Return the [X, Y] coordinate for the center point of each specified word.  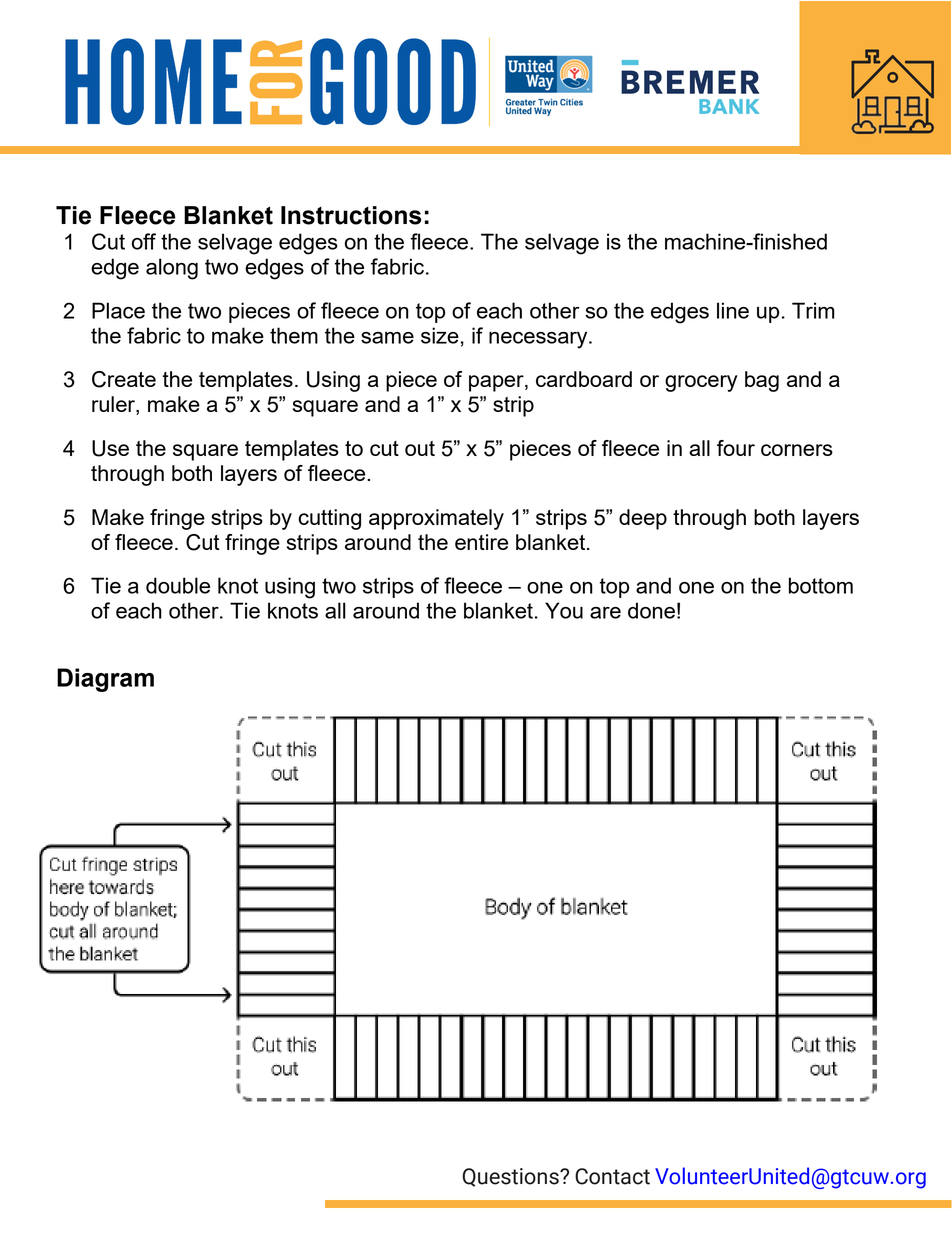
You [564, 610]
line [733, 310]
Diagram [105, 680]
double [178, 585]
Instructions [351, 215]
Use [110, 448]
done [651, 610]
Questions [512, 1177]
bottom [821, 585]
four [736, 448]
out [420, 448]
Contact [612, 1176]
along [172, 269]
